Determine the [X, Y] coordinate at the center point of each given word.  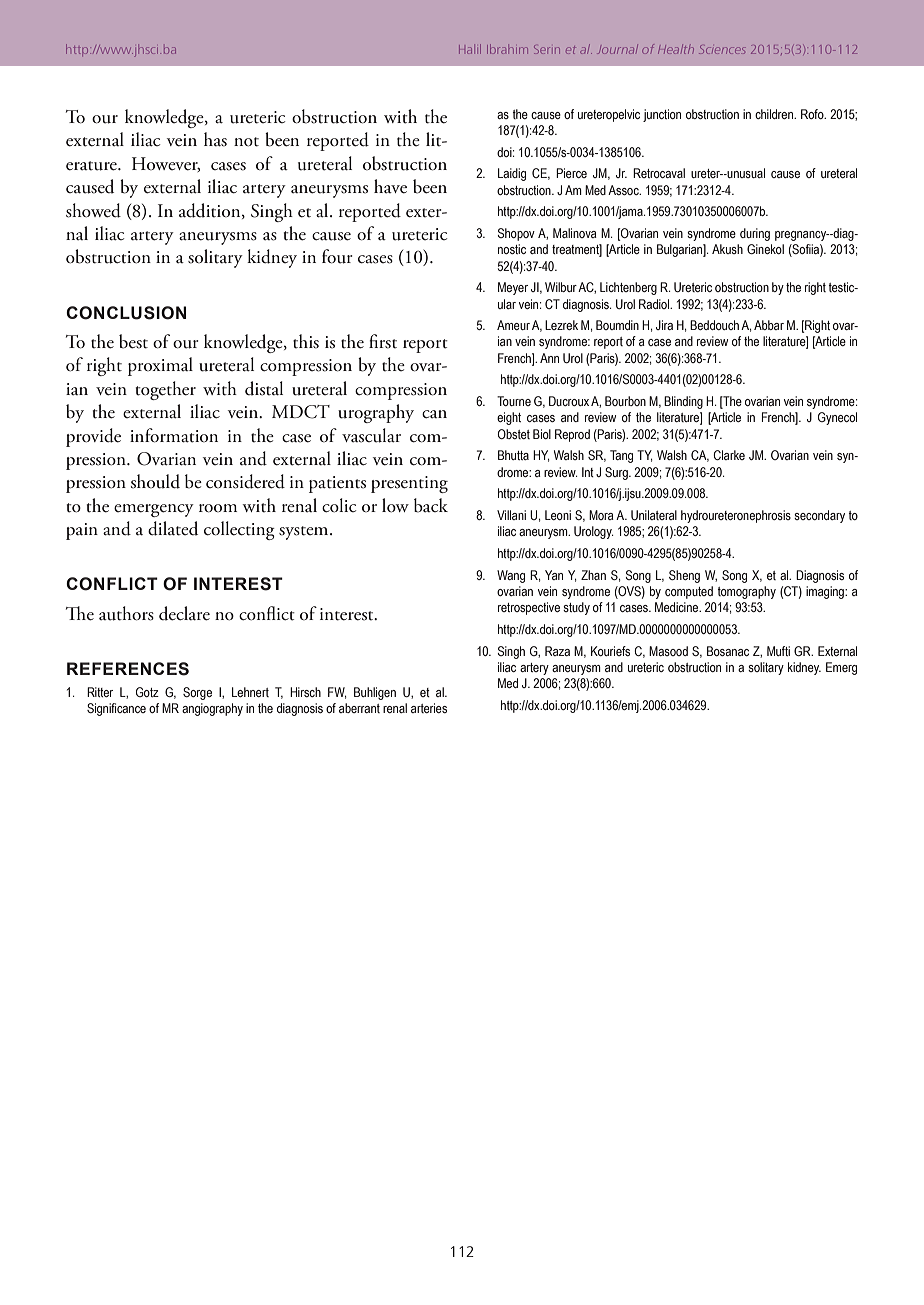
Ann [549, 358]
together [165, 390]
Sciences [722, 49]
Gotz [147, 692]
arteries [429, 708]
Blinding [683, 402]
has [215, 139]
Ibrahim [507, 49]
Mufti [778, 651]
